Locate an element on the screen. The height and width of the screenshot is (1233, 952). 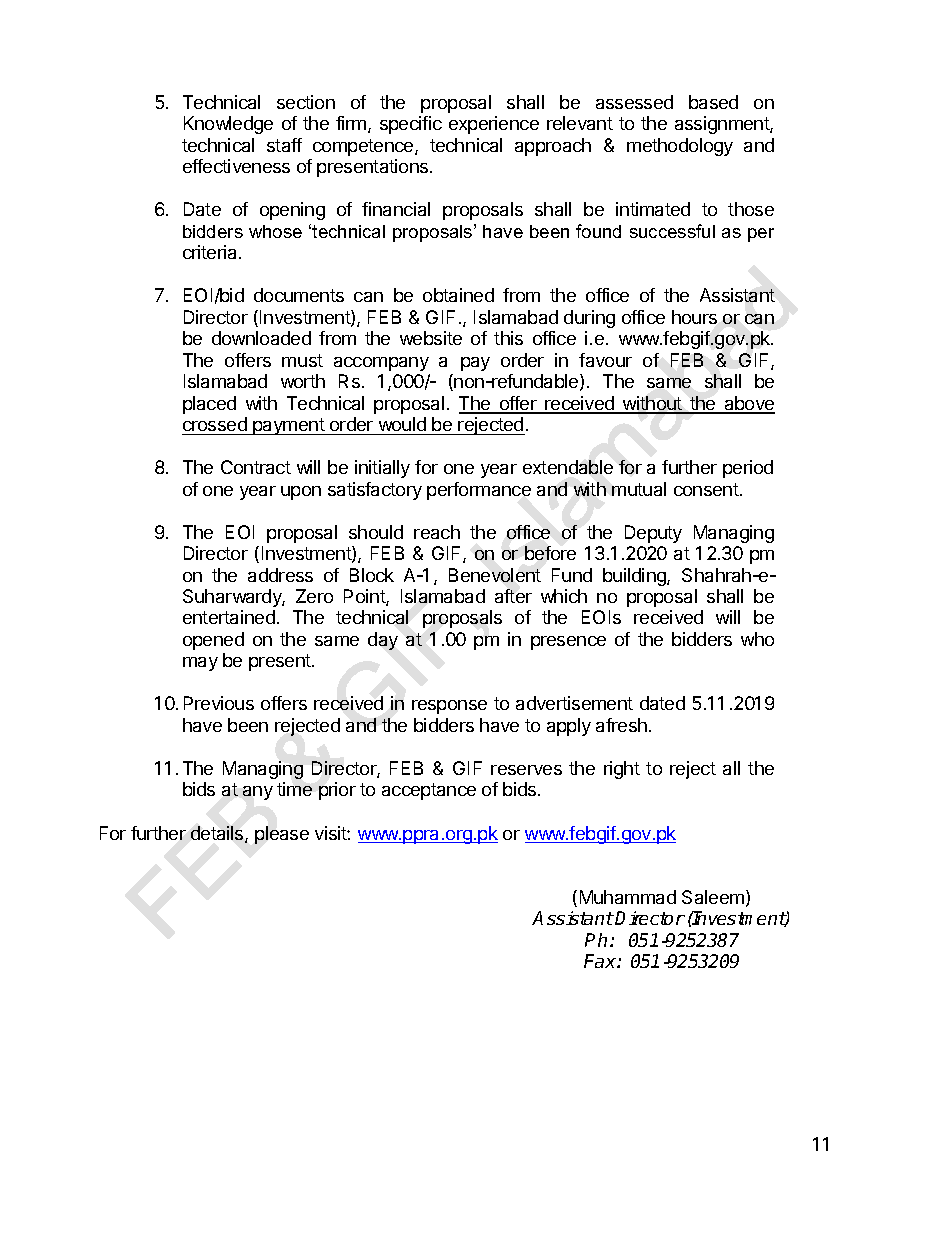
staff is located at coordinates (284, 145).
